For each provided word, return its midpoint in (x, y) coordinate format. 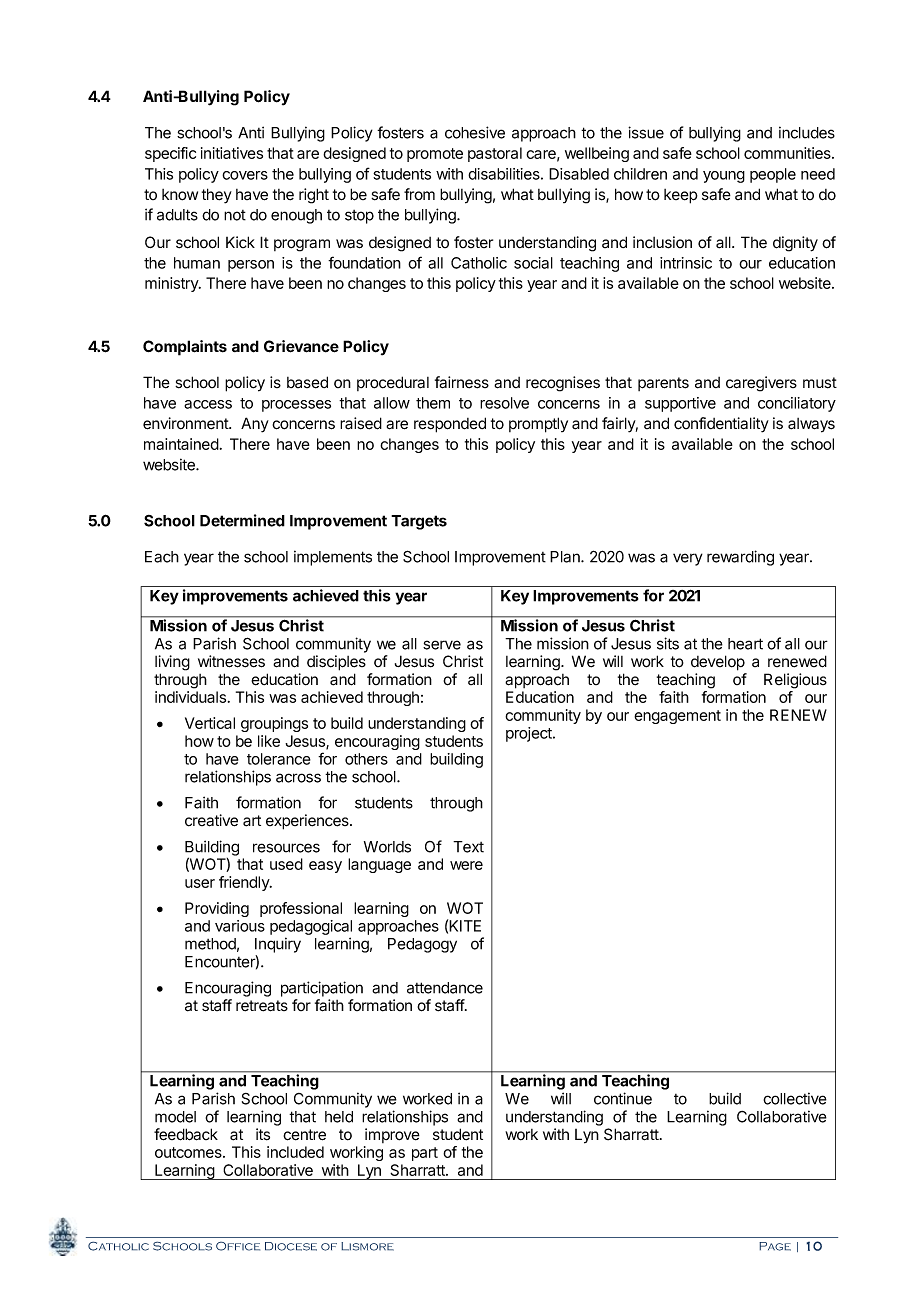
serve (442, 645)
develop (718, 663)
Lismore (367, 1246)
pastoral (495, 154)
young (724, 177)
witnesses (231, 661)
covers (245, 175)
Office (238, 1246)
